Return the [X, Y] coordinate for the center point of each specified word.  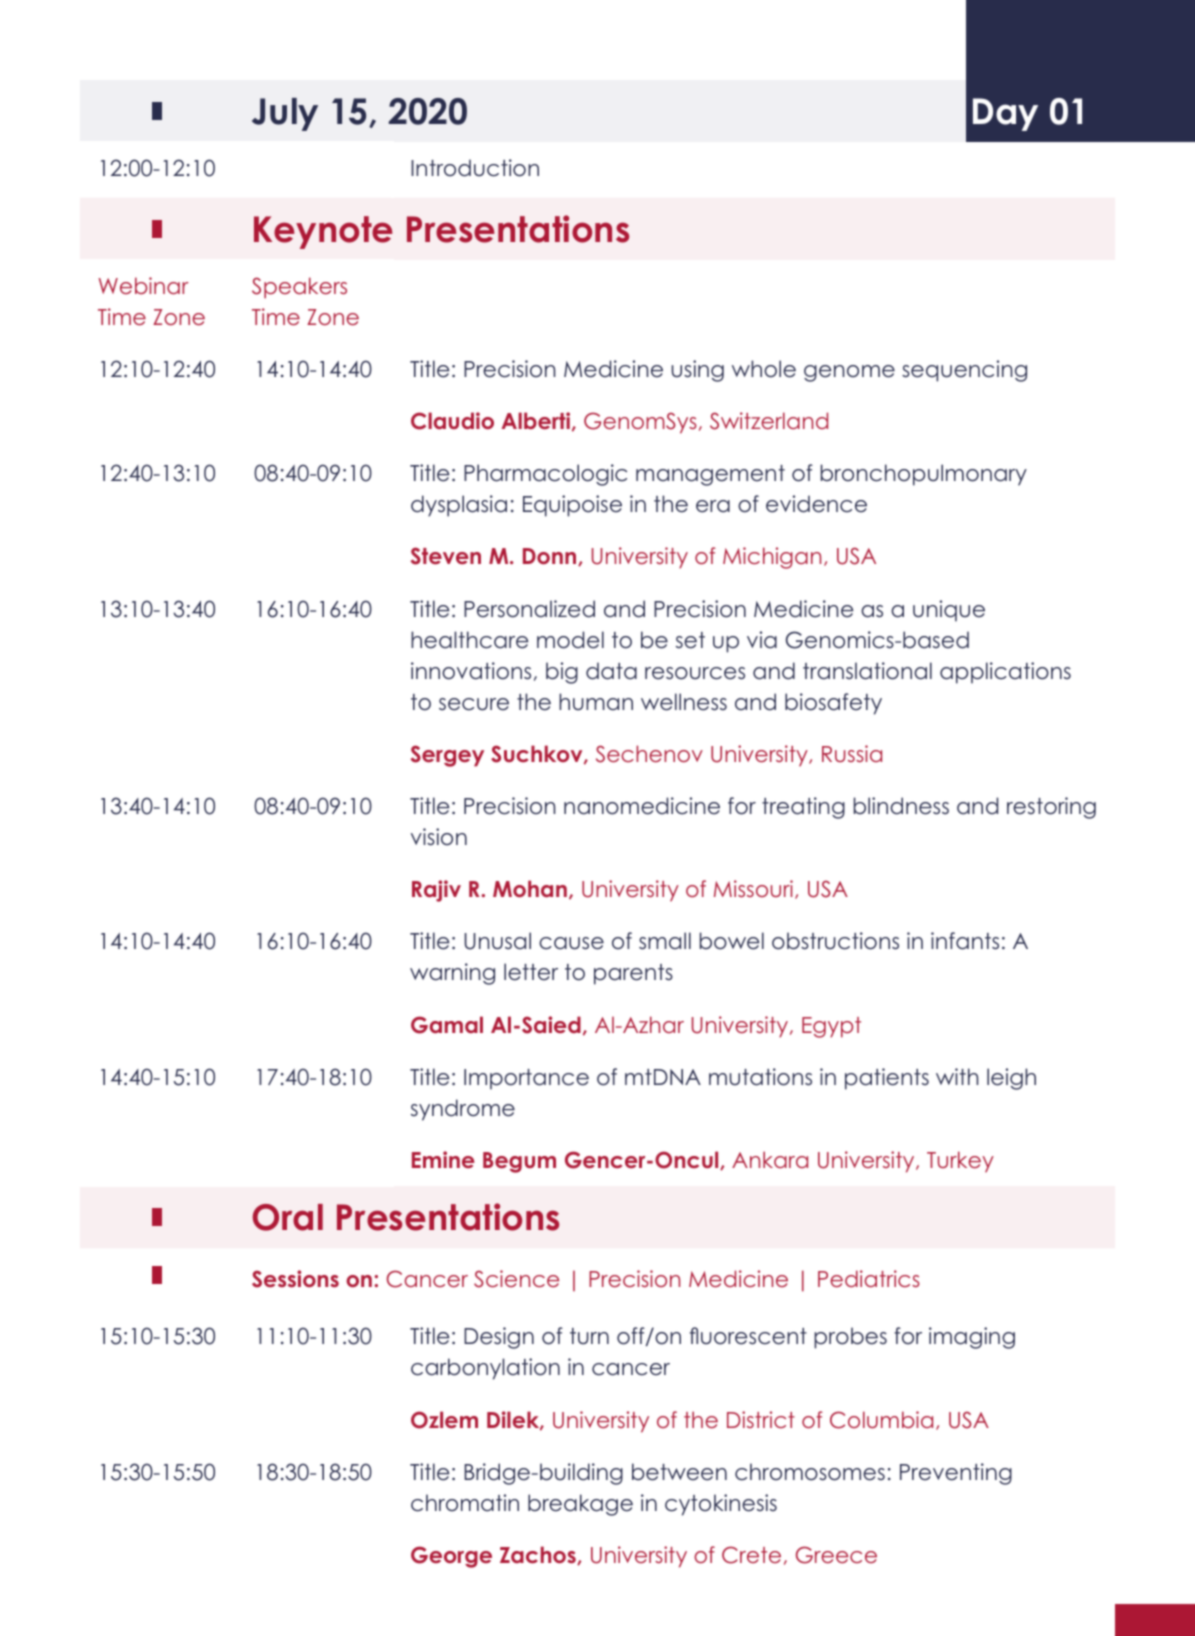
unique [949, 611]
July [285, 114]
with [957, 1076]
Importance [526, 1079]
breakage [580, 1505]
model [570, 640]
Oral [287, 1217]
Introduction [475, 168]
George [451, 1557]
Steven [446, 556]
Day [1005, 114]
